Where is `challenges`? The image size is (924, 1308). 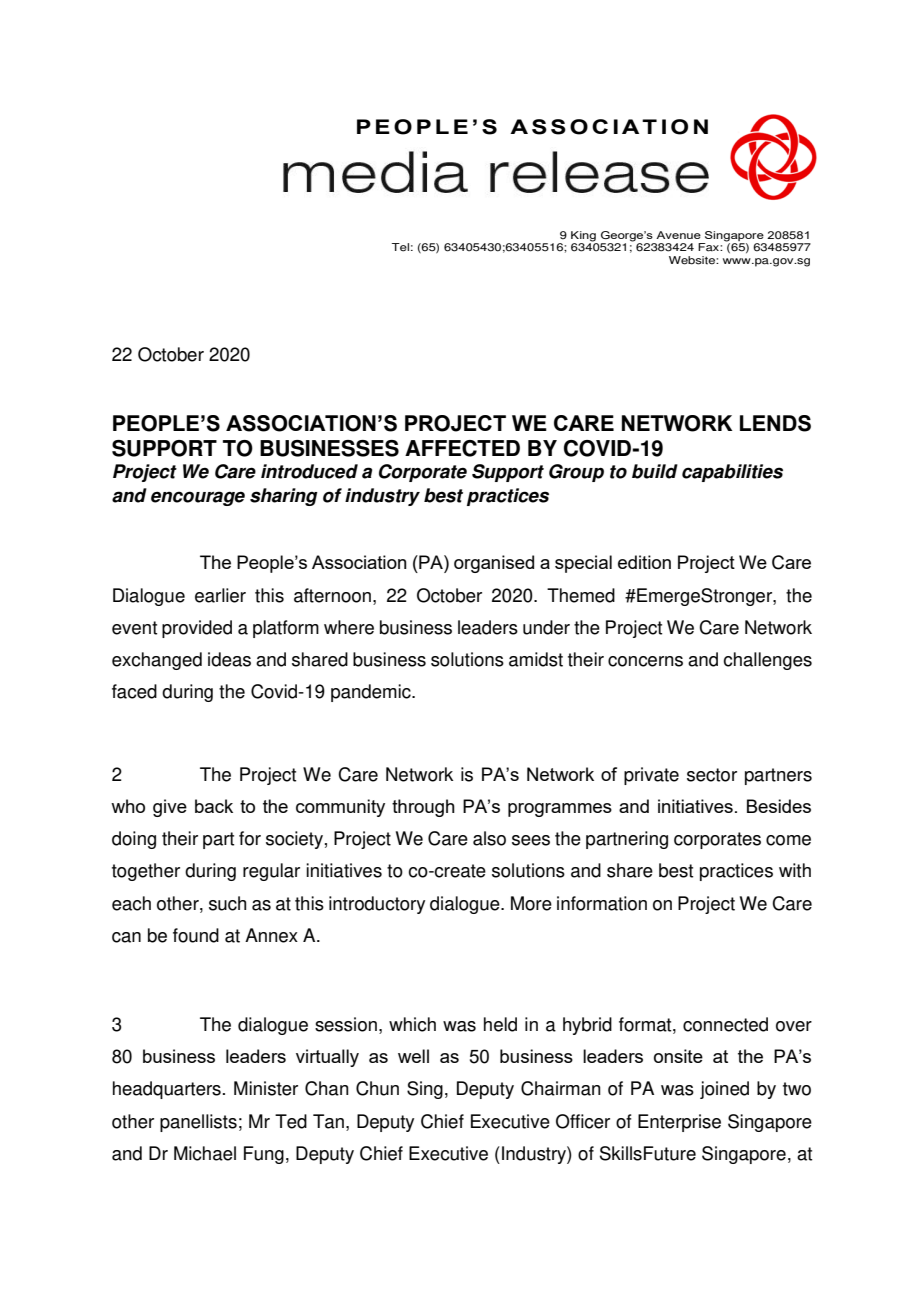
challenges is located at coordinates (767, 661).
